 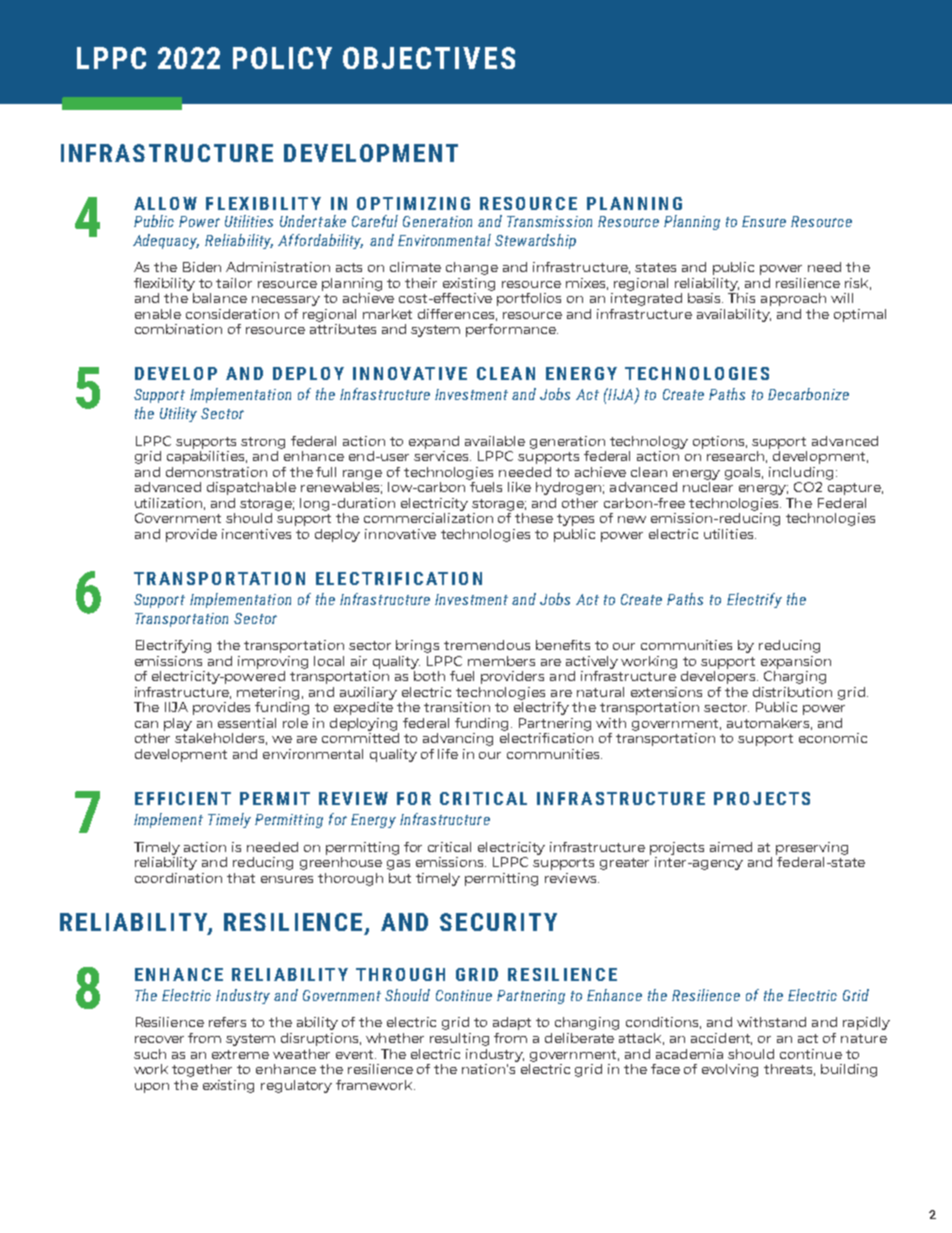 I want to click on approach, so click(x=793, y=299).
